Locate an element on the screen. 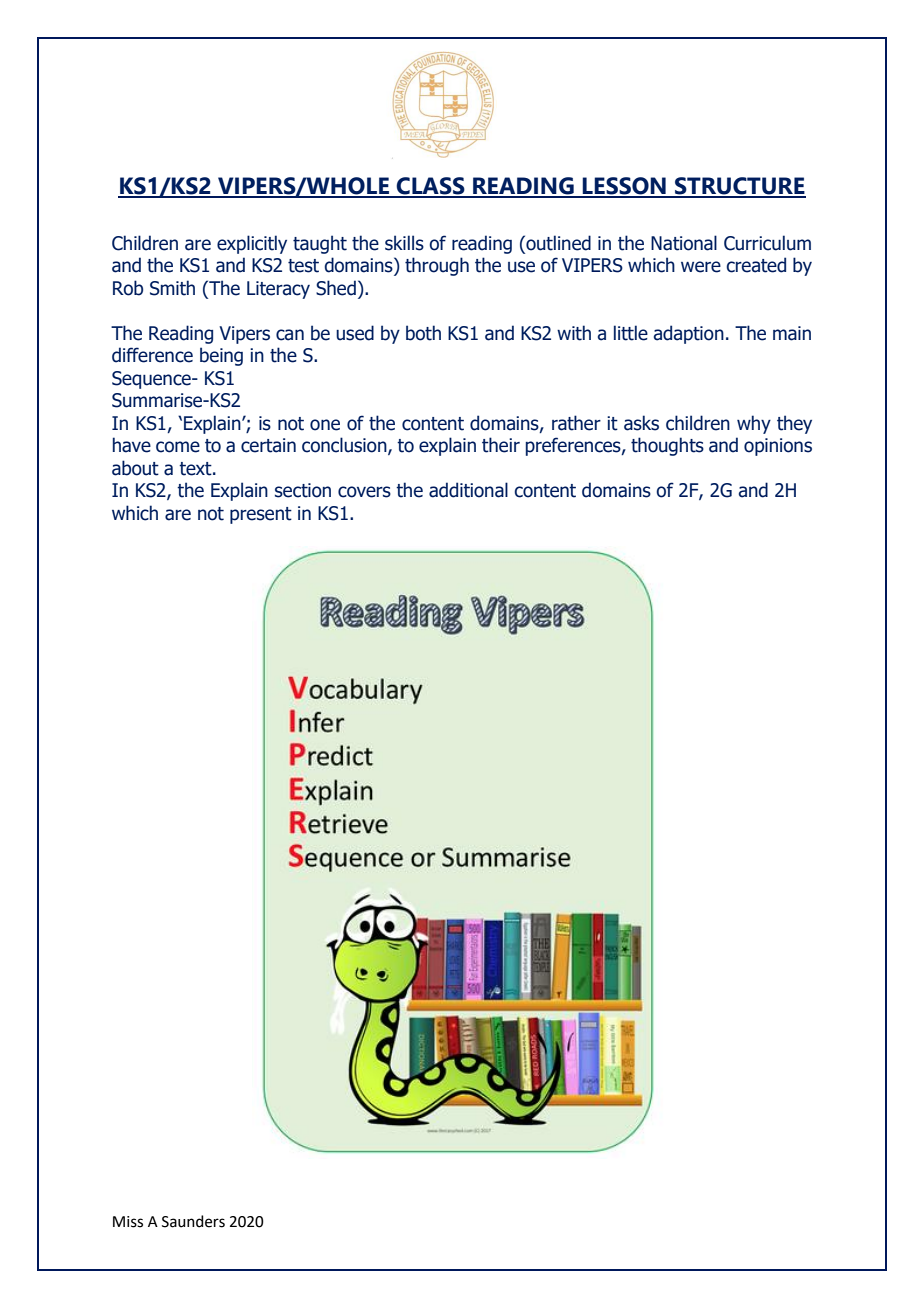 The image size is (924, 1308). thoughts is located at coordinates (667, 446).
